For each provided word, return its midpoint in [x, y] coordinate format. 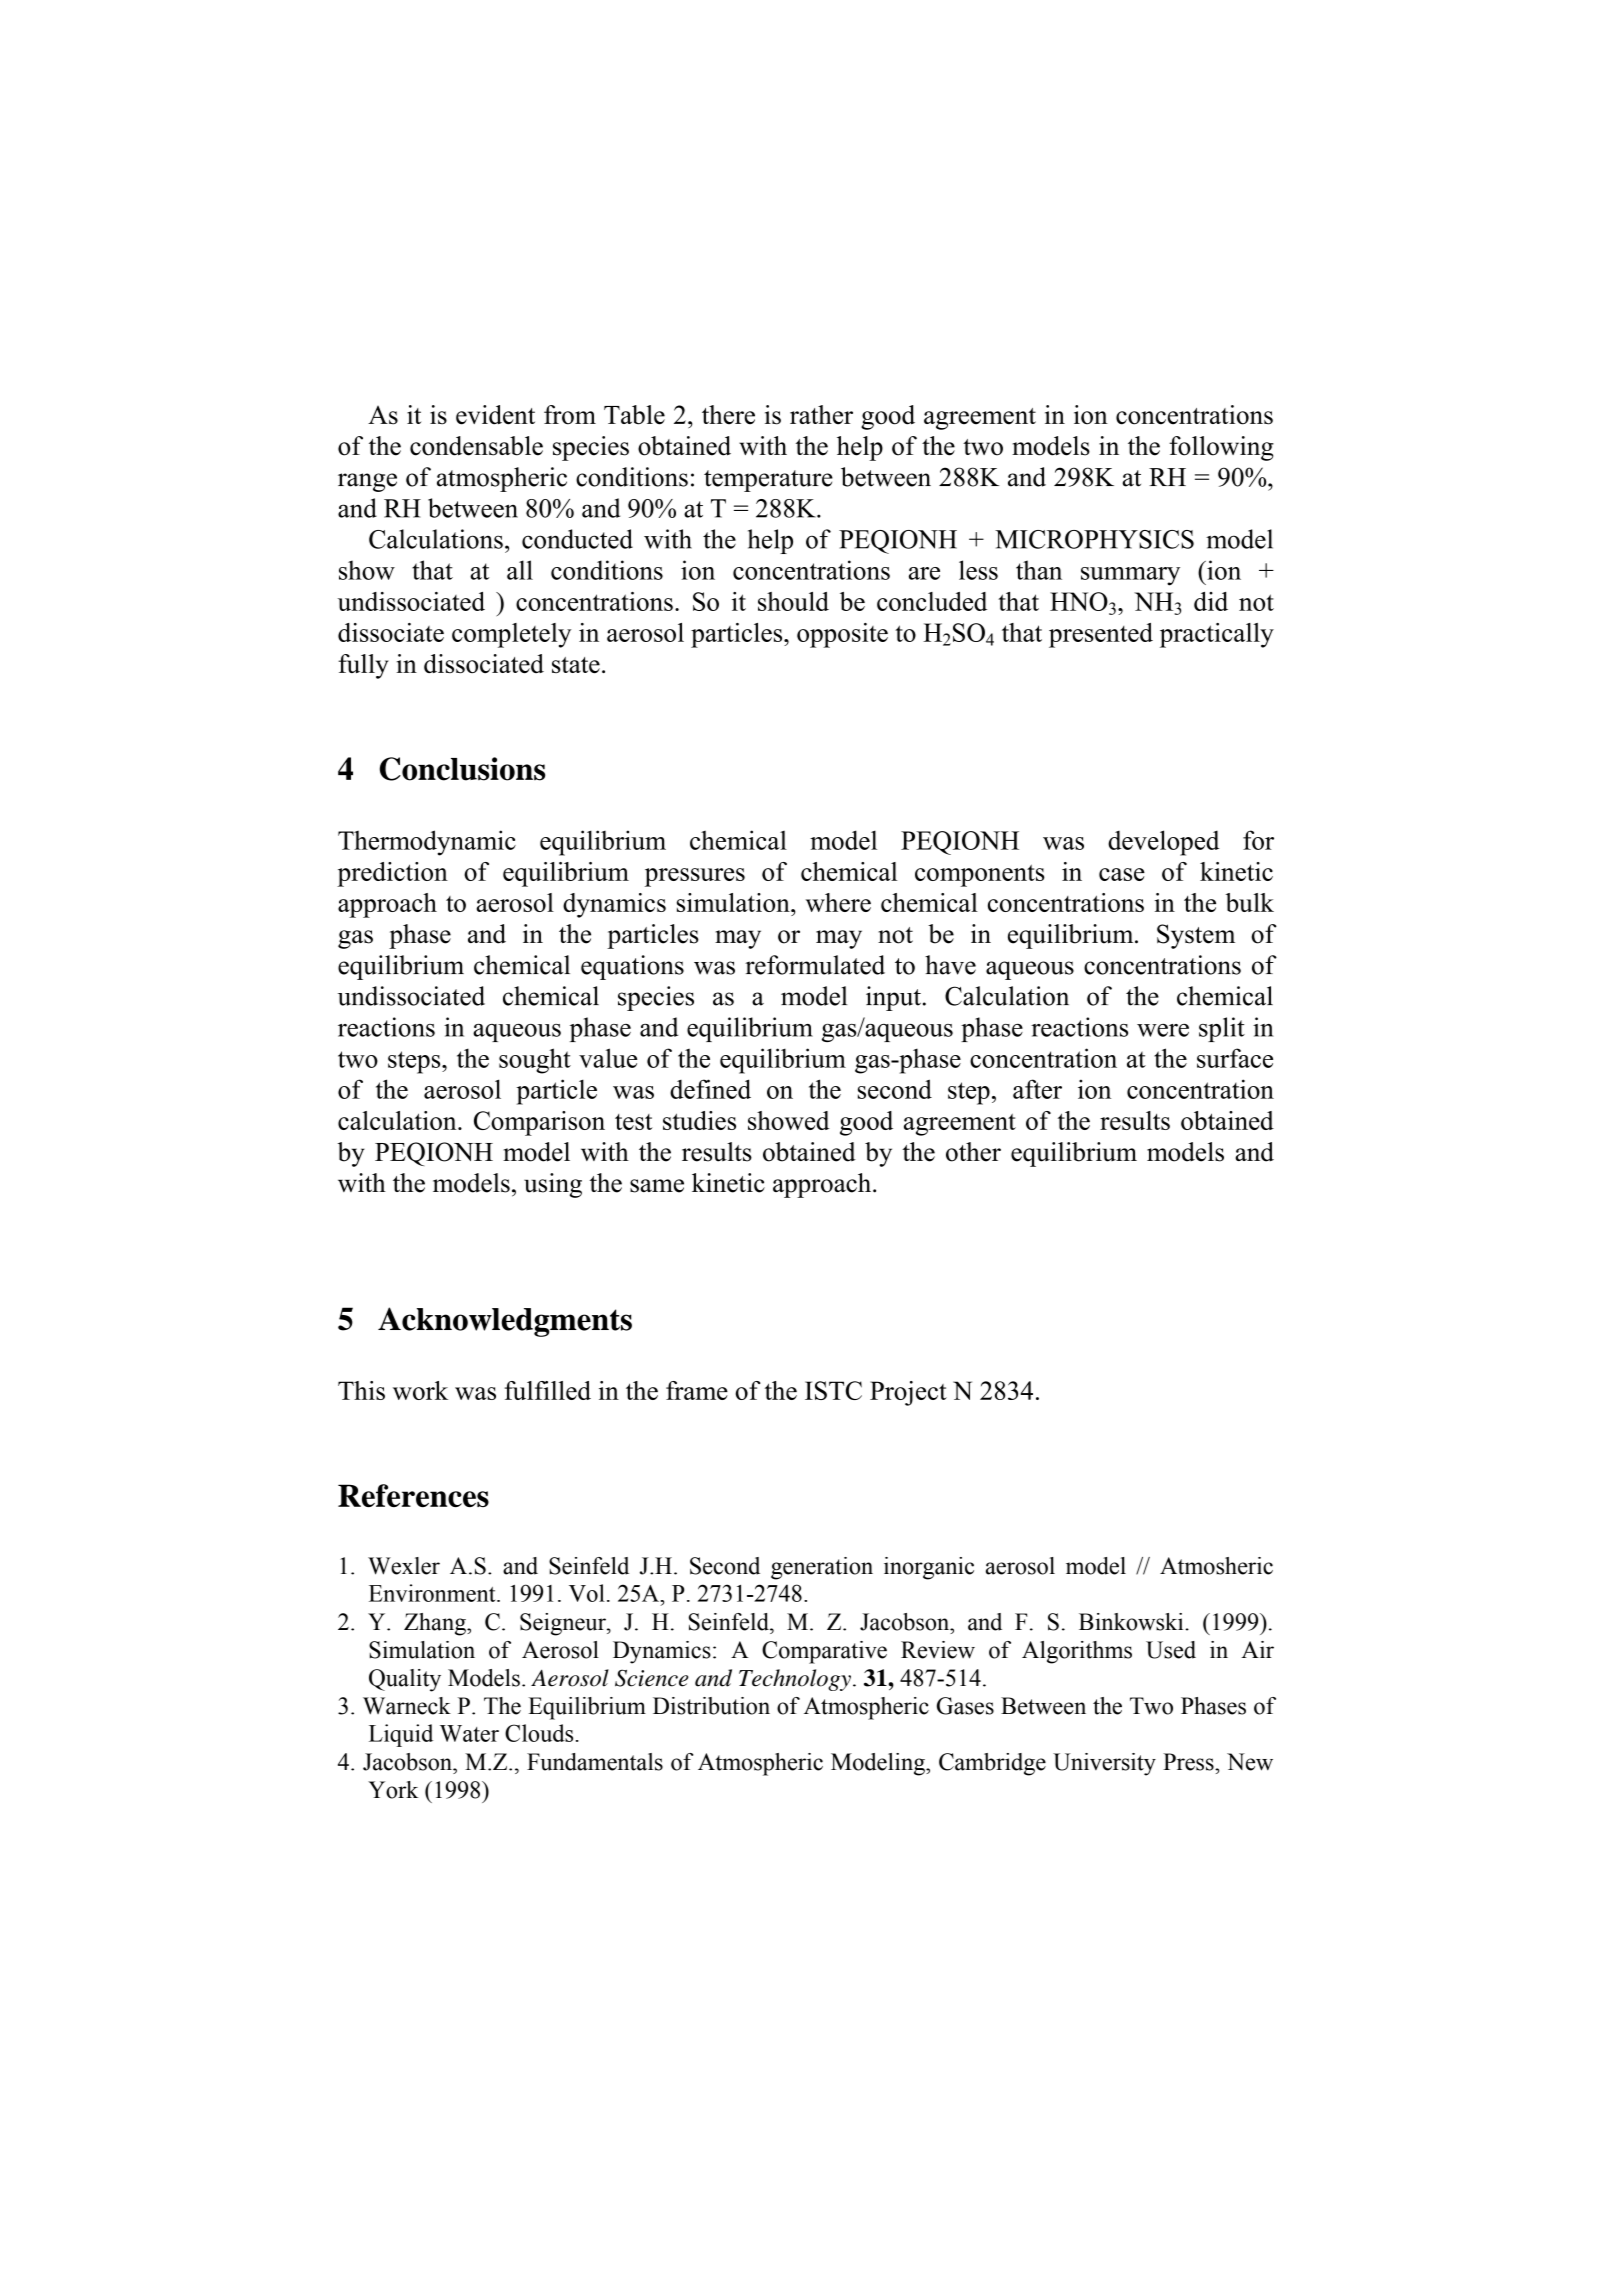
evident [495, 415]
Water [469, 1733]
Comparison [539, 1123]
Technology [796, 1680]
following [1221, 448]
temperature [768, 481]
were [1163, 1030]
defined [710, 1089]
